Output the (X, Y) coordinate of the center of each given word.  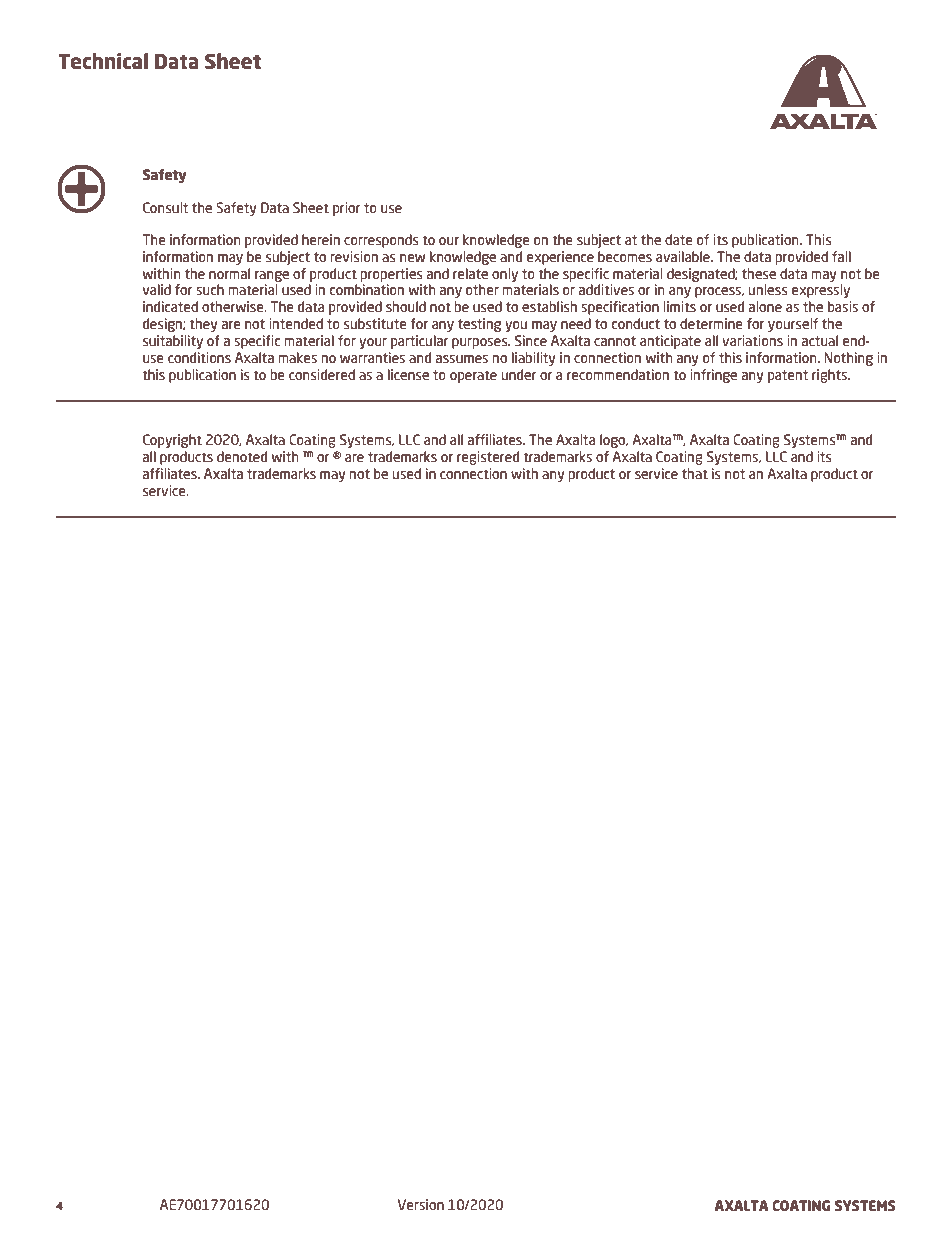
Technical (103, 61)
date (679, 239)
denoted (242, 456)
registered (488, 458)
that (695, 473)
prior (346, 209)
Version (421, 1204)
